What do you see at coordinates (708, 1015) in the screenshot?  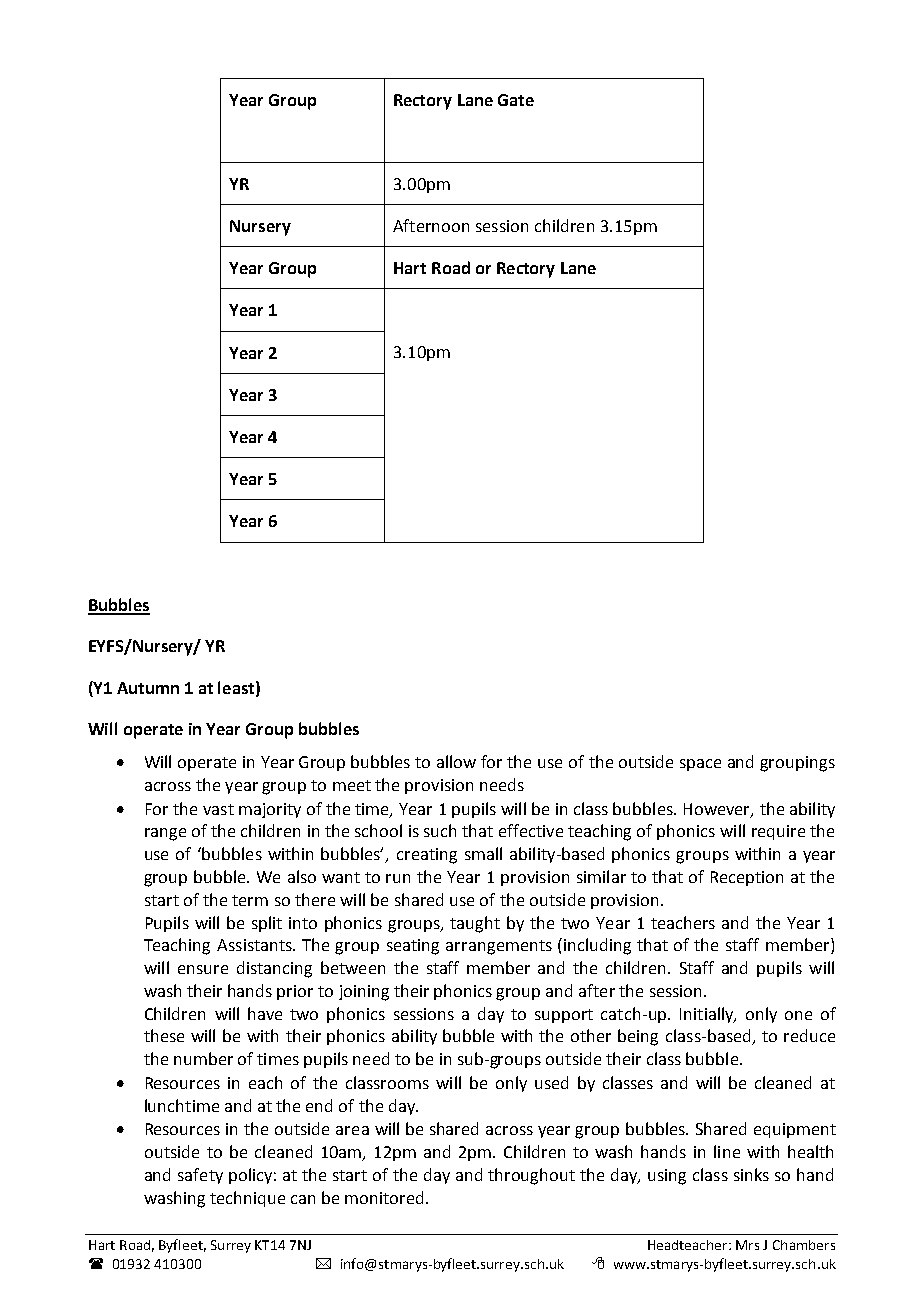 I see `Initially` at bounding box center [708, 1015].
